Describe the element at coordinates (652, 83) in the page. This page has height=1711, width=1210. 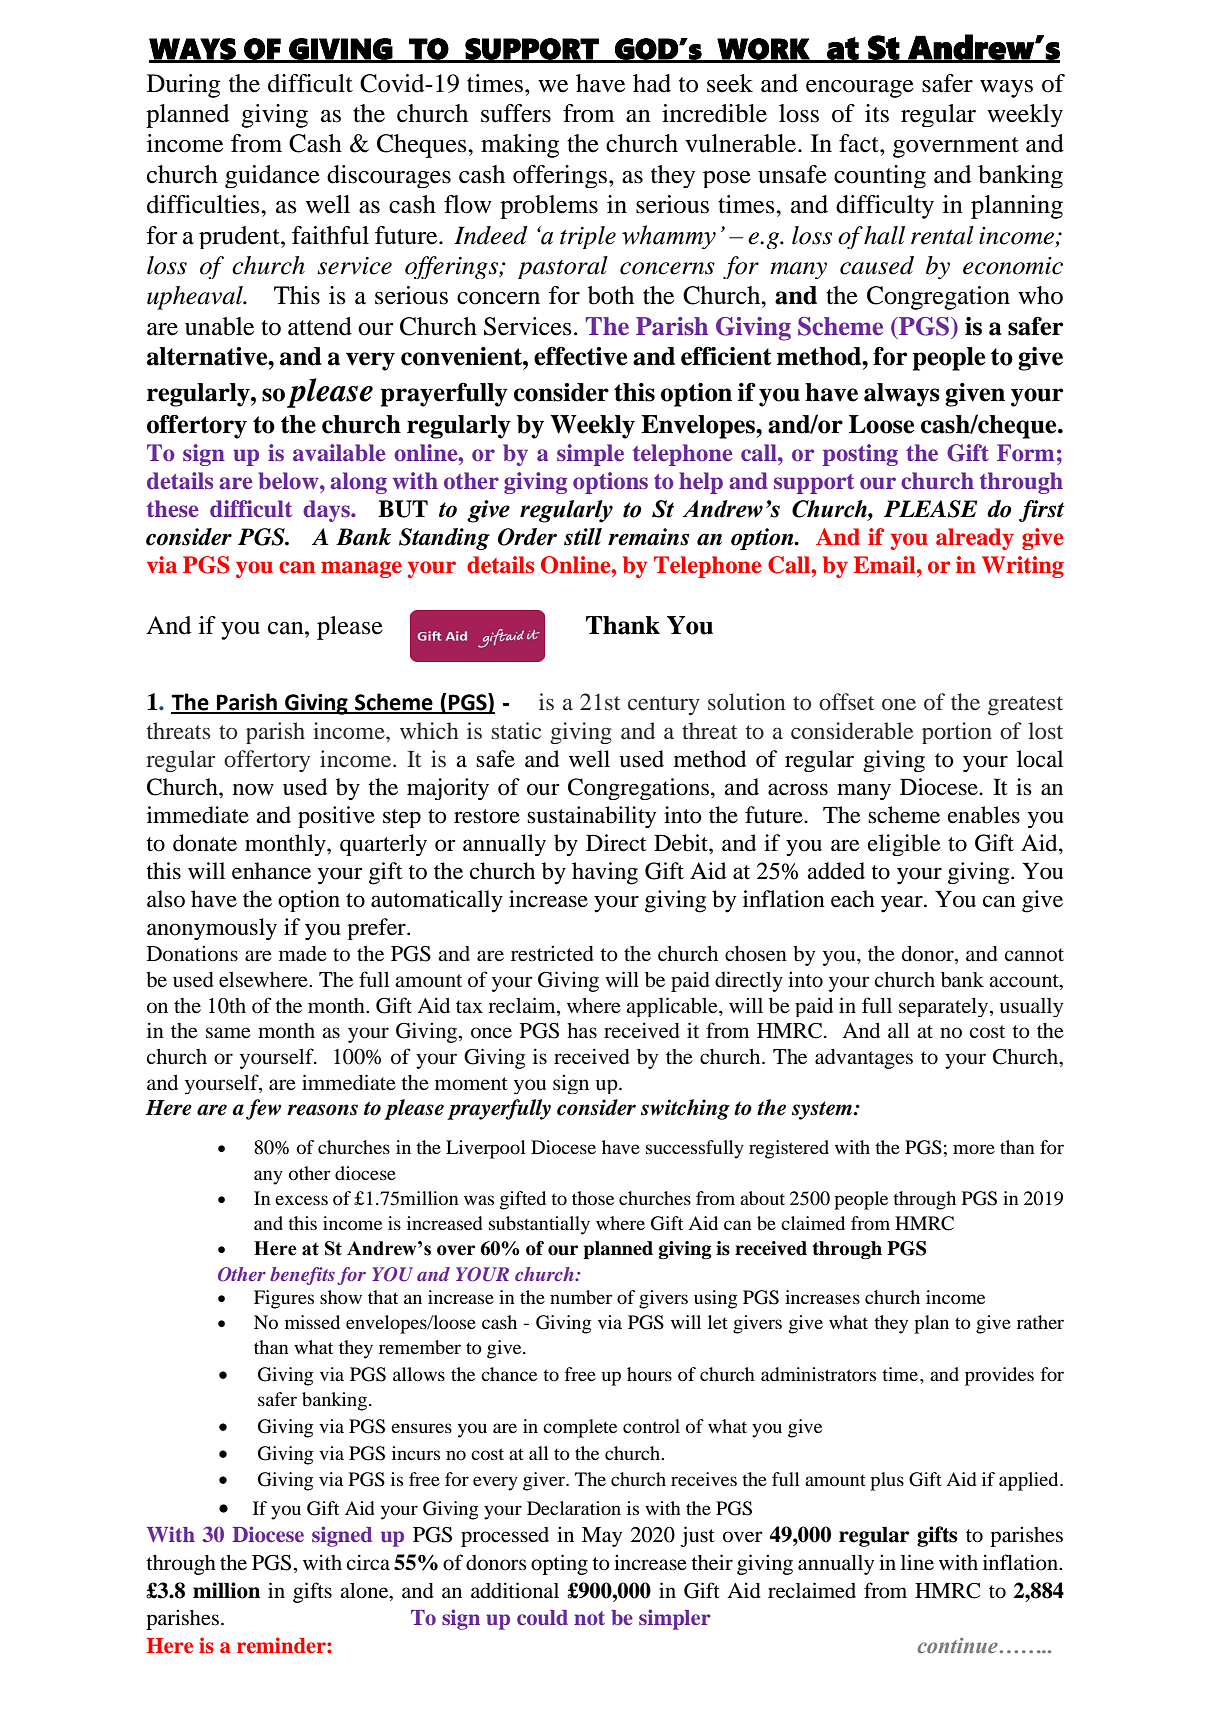
I see `had` at that location.
